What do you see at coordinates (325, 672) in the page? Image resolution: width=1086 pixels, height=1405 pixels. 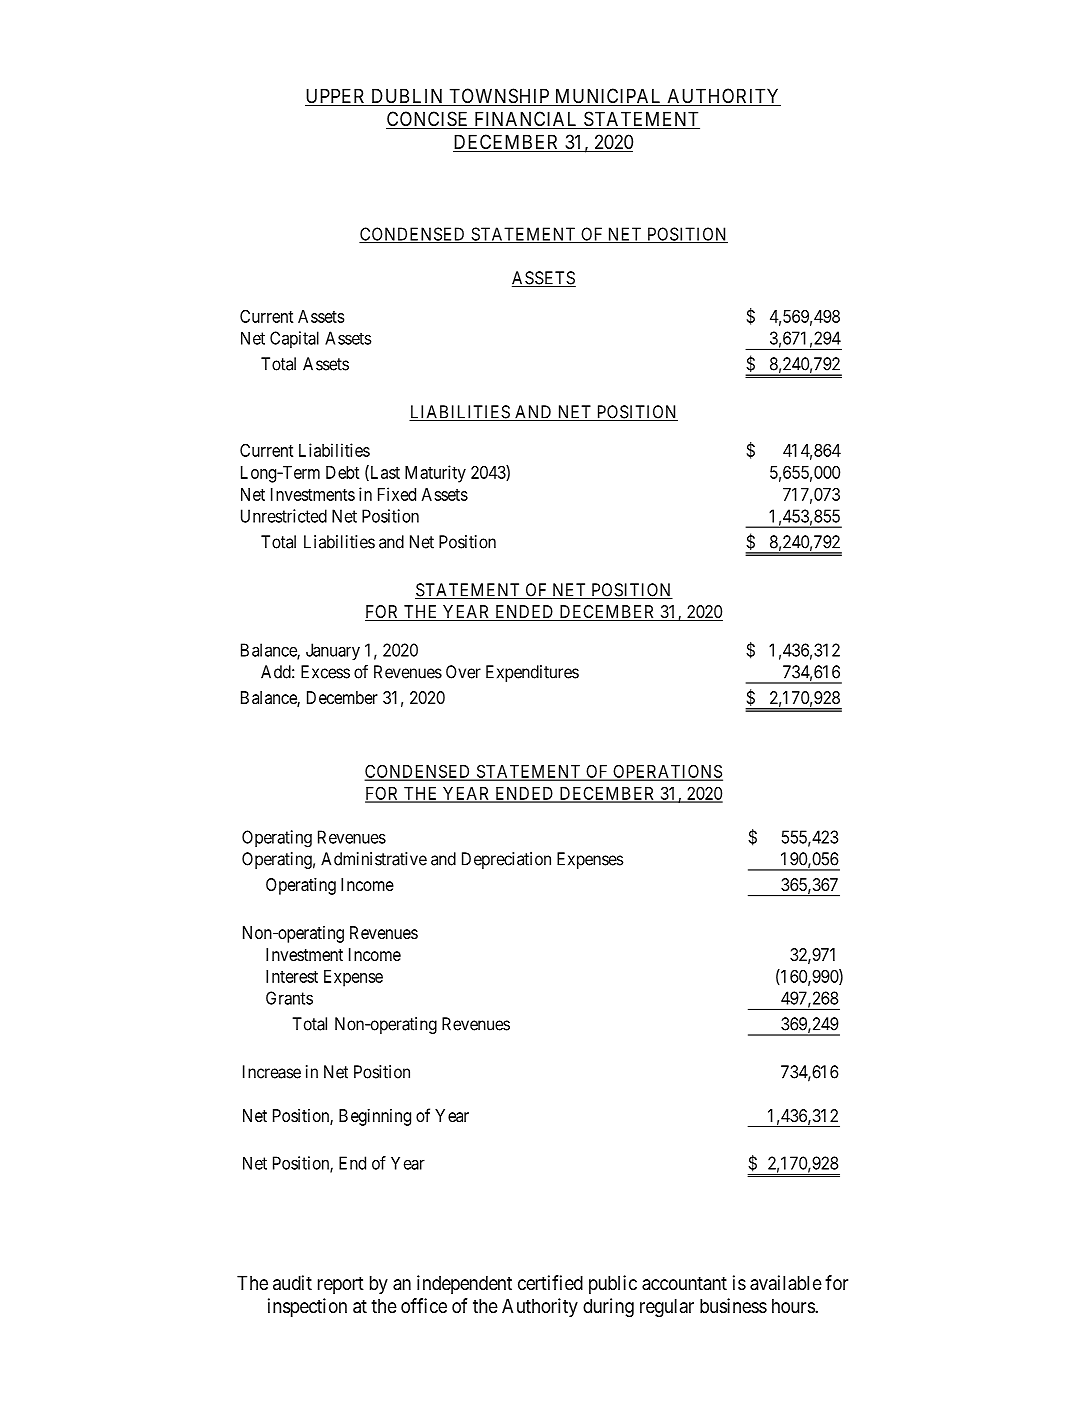 I see `Excess` at bounding box center [325, 672].
